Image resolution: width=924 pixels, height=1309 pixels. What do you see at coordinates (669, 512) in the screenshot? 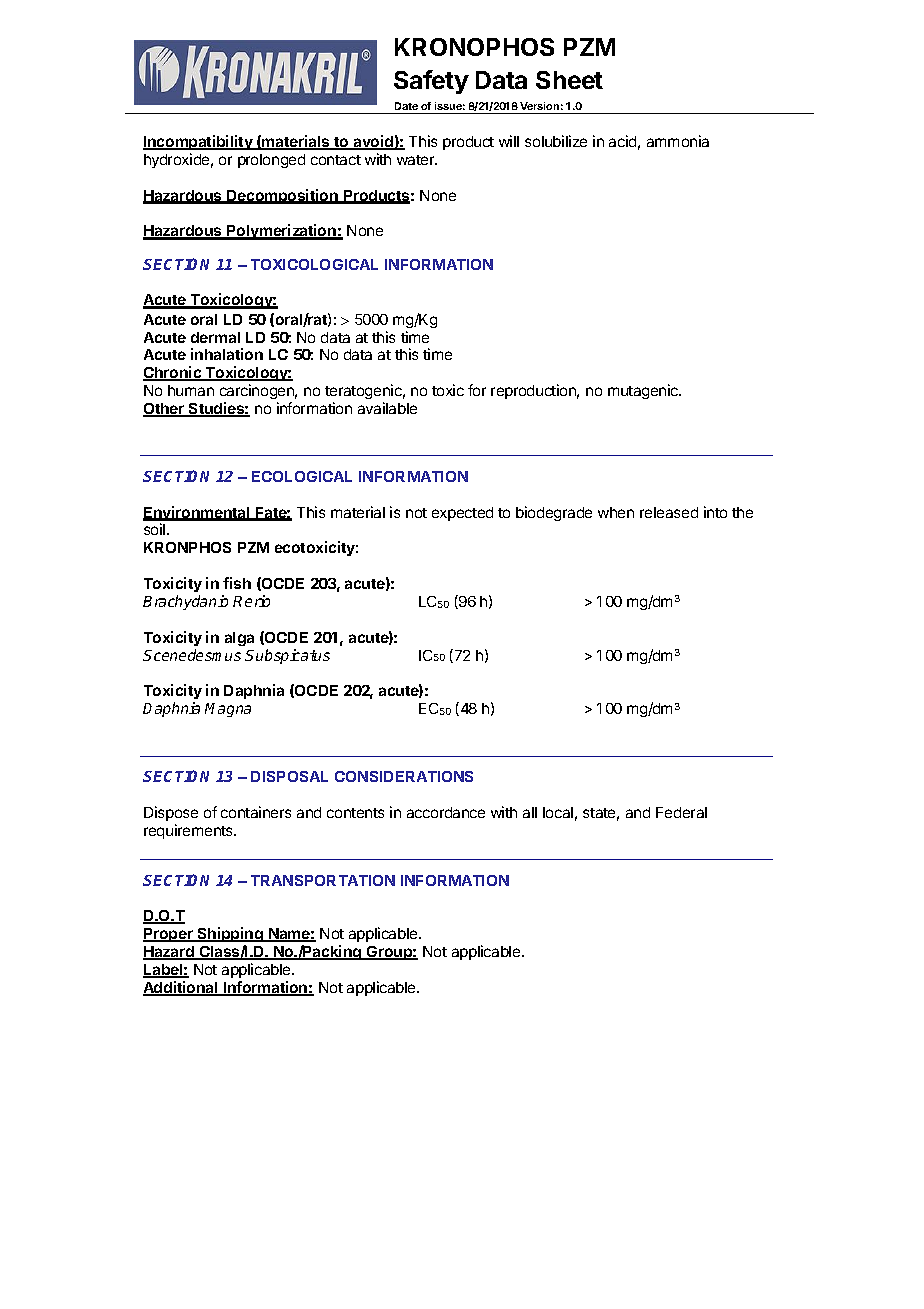
I see `released` at bounding box center [669, 512].
